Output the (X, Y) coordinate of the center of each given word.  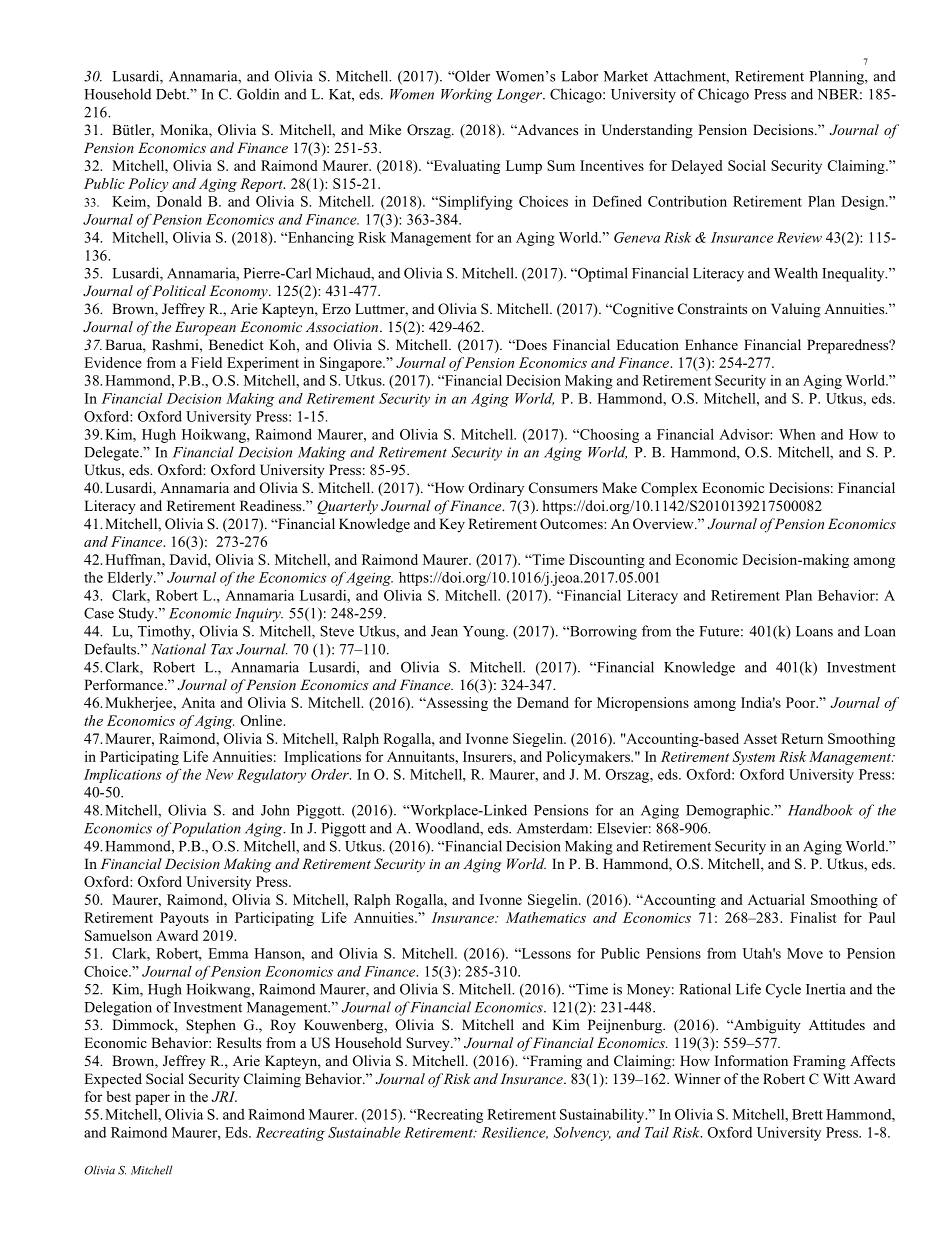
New (219, 774)
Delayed (697, 167)
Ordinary (496, 489)
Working (467, 95)
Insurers (488, 756)
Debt (172, 94)
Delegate (112, 453)
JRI (224, 1096)
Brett (807, 1114)
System (753, 758)
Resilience (515, 1133)
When (797, 434)
